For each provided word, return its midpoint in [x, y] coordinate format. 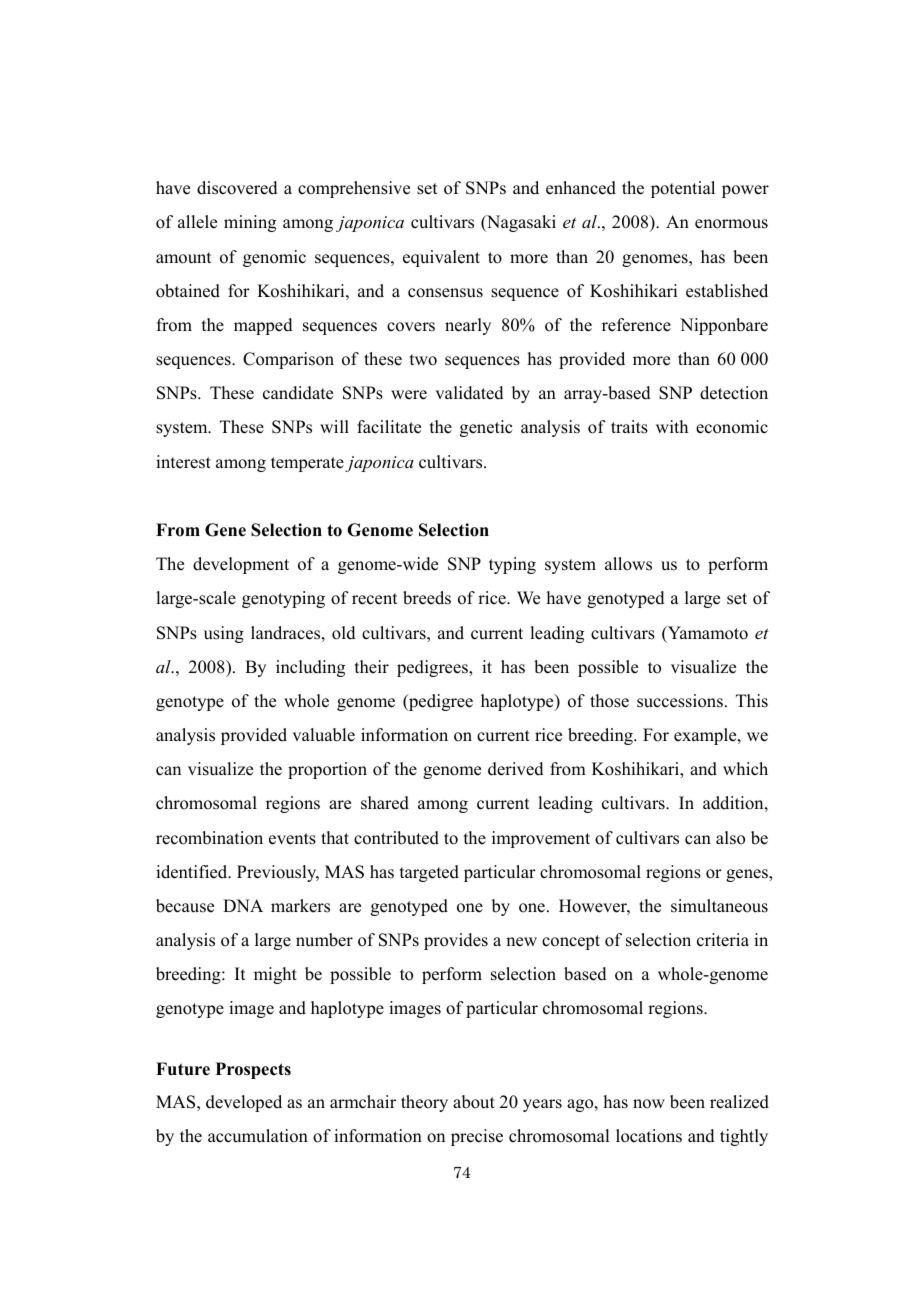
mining [250, 223]
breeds [427, 598]
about [474, 1102]
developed [244, 1103]
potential [683, 189]
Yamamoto [707, 633]
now [649, 1104]
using [224, 634]
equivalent [441, 258]
